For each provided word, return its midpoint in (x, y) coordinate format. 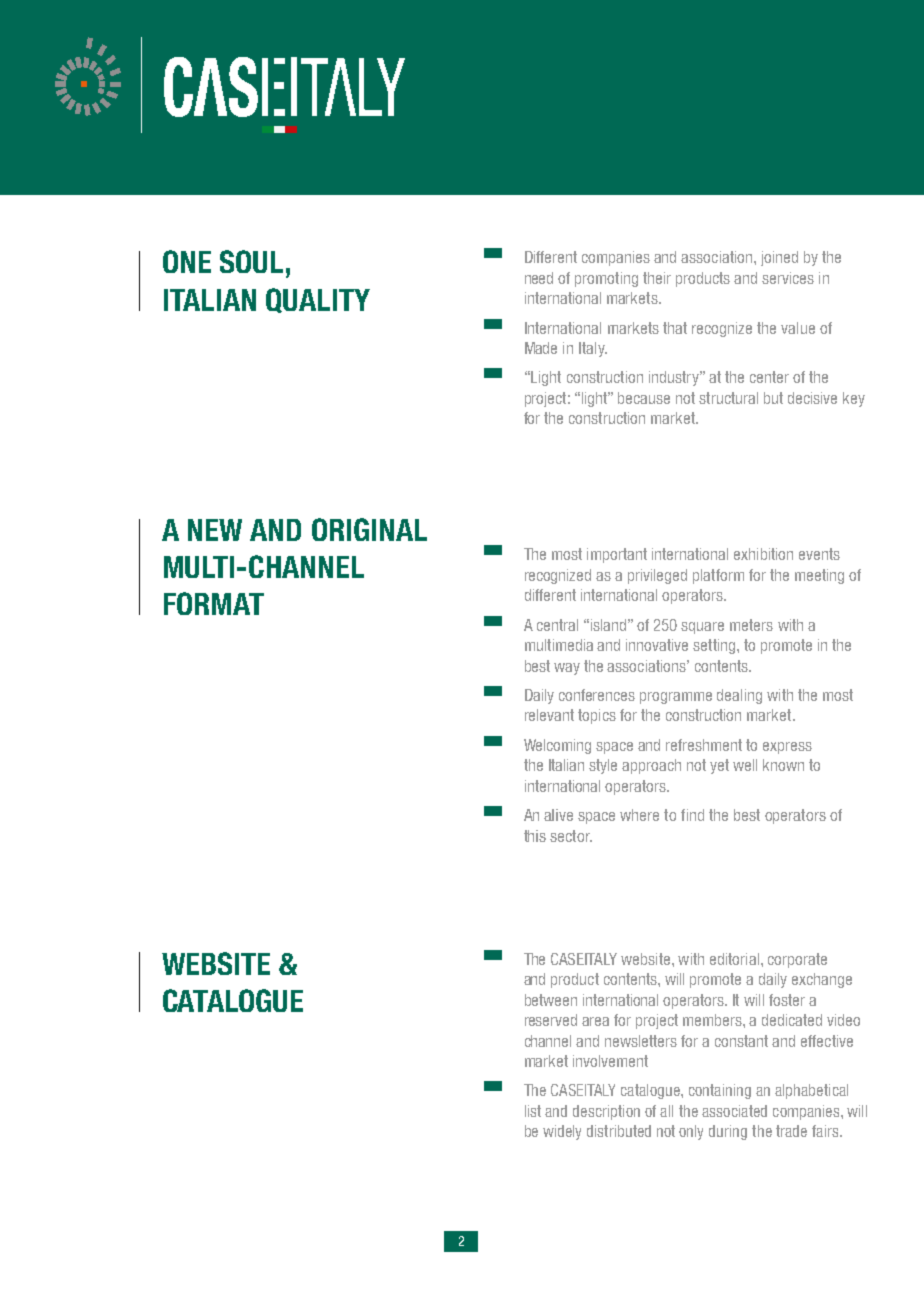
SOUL (251, 261)
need (539, 278)
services (788, 278)
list (533, 1111)
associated (734, 1111)
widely (562, 1132)
